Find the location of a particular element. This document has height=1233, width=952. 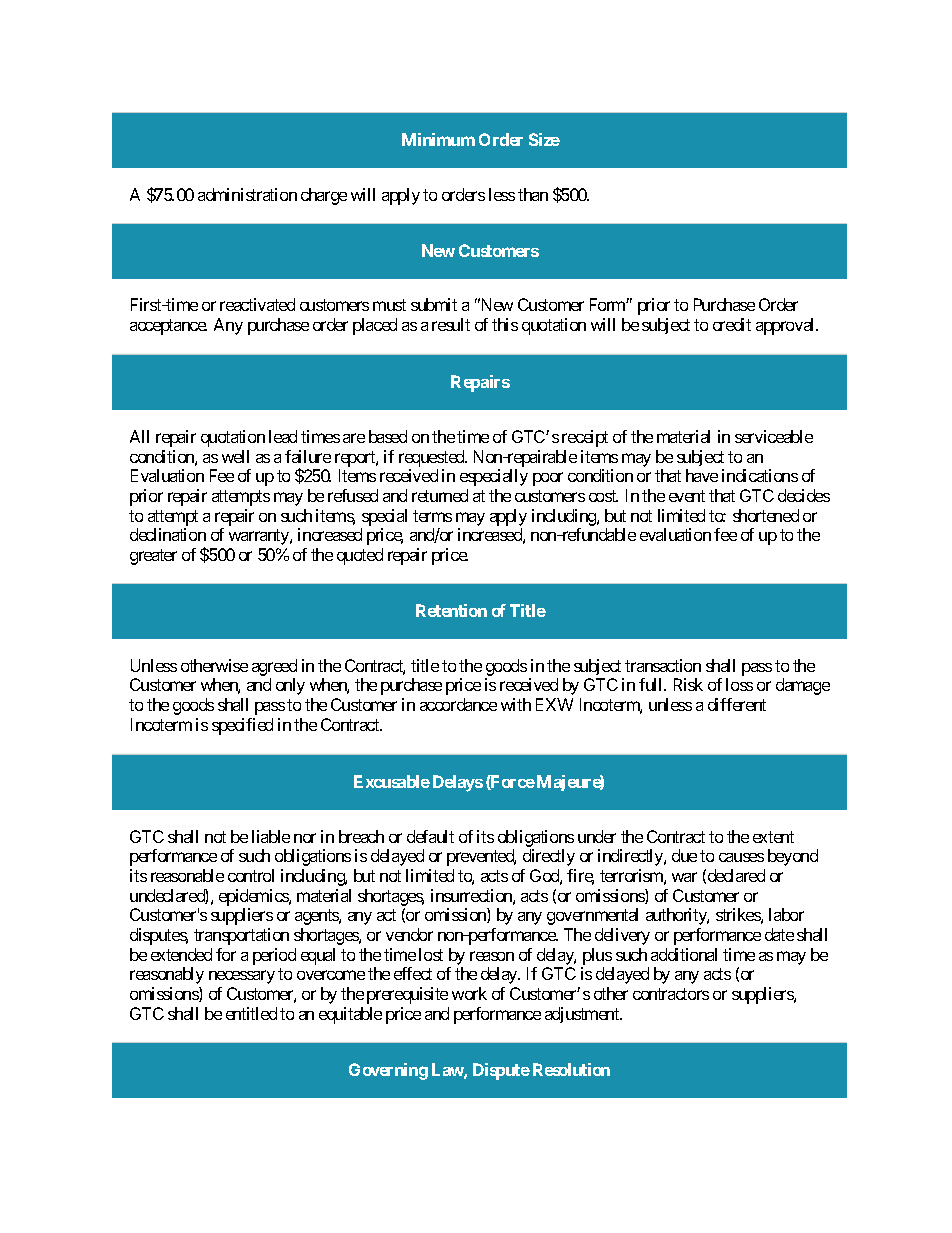

Size is located at coordinates (544, 139).
